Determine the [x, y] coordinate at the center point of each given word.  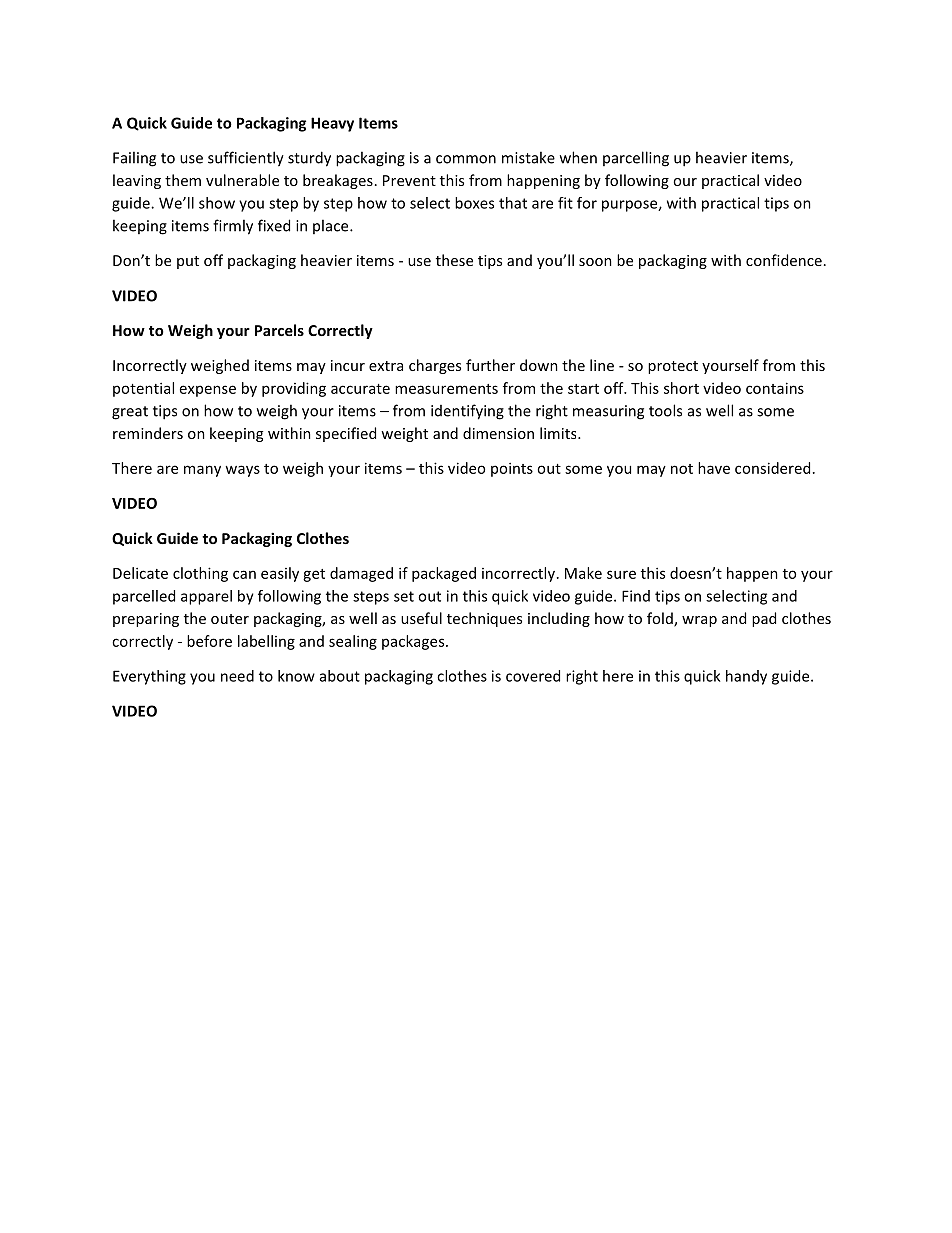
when [578, 157]
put [188, 262]
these [454, 260]
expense [208, 391]
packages [414, 642]
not [682, 469]
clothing [200, 574]
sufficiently [246, 159]
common [466, 159]
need [237, 676]
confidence [784, 260]
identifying [467, 412]
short [681, 388]
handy [746, 677]
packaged [444, 574]
